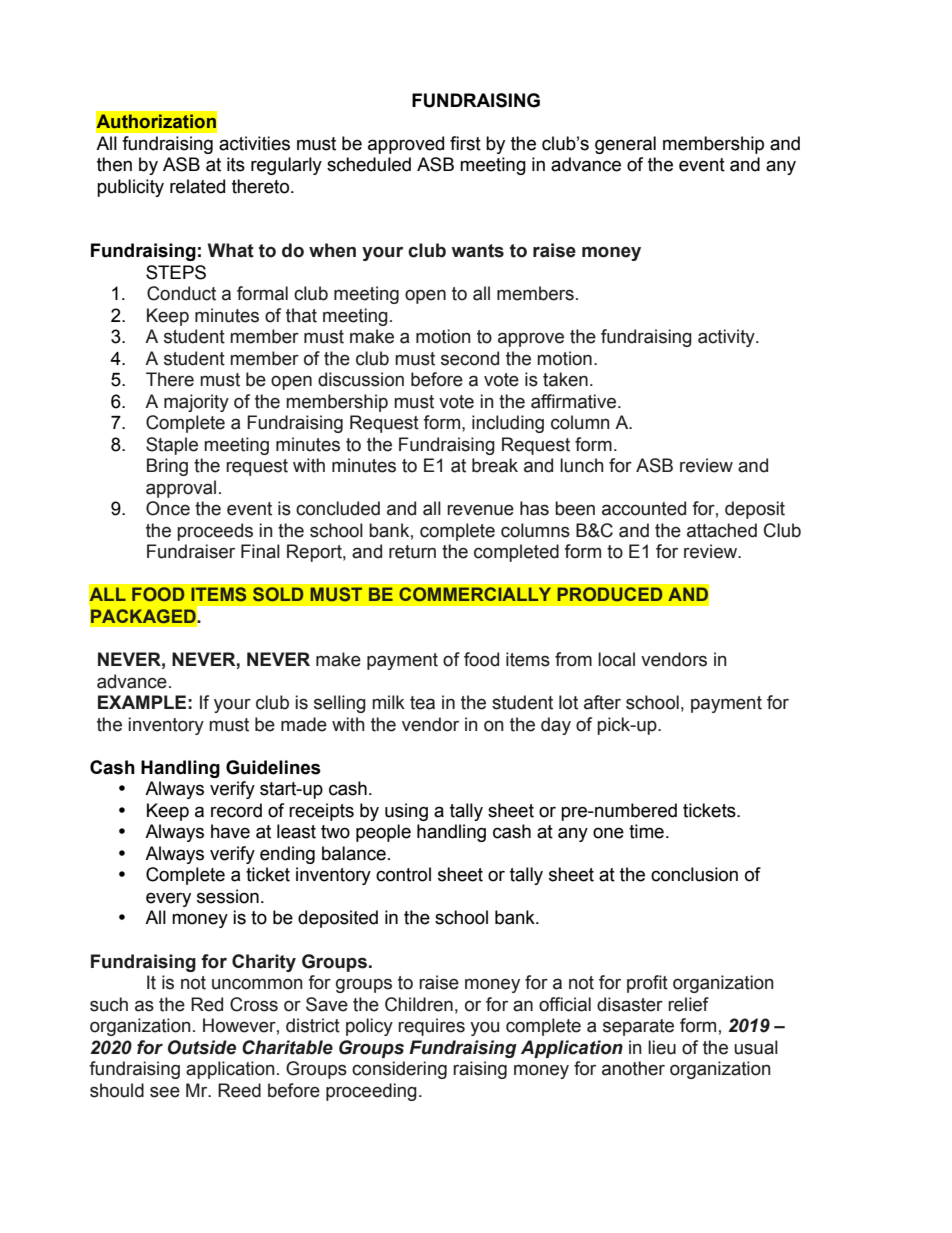 Image resolution: width=952 pixels, height=1233 pixels. Describe the element at coordinates (646, 831) in the screenshot. I see `time` at that location.
